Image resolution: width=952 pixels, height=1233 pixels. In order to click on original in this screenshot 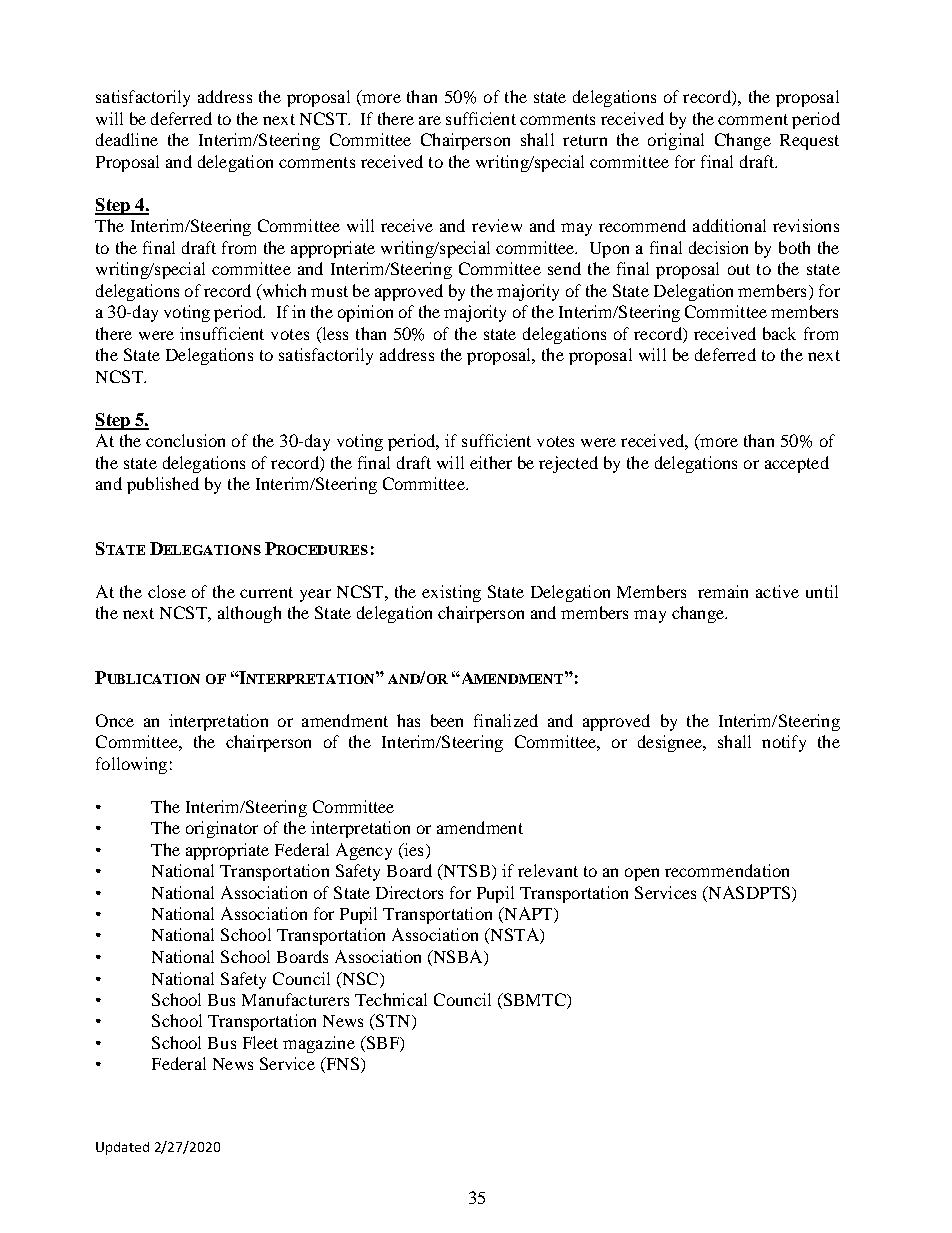, I will do `click(676, 141)`.
